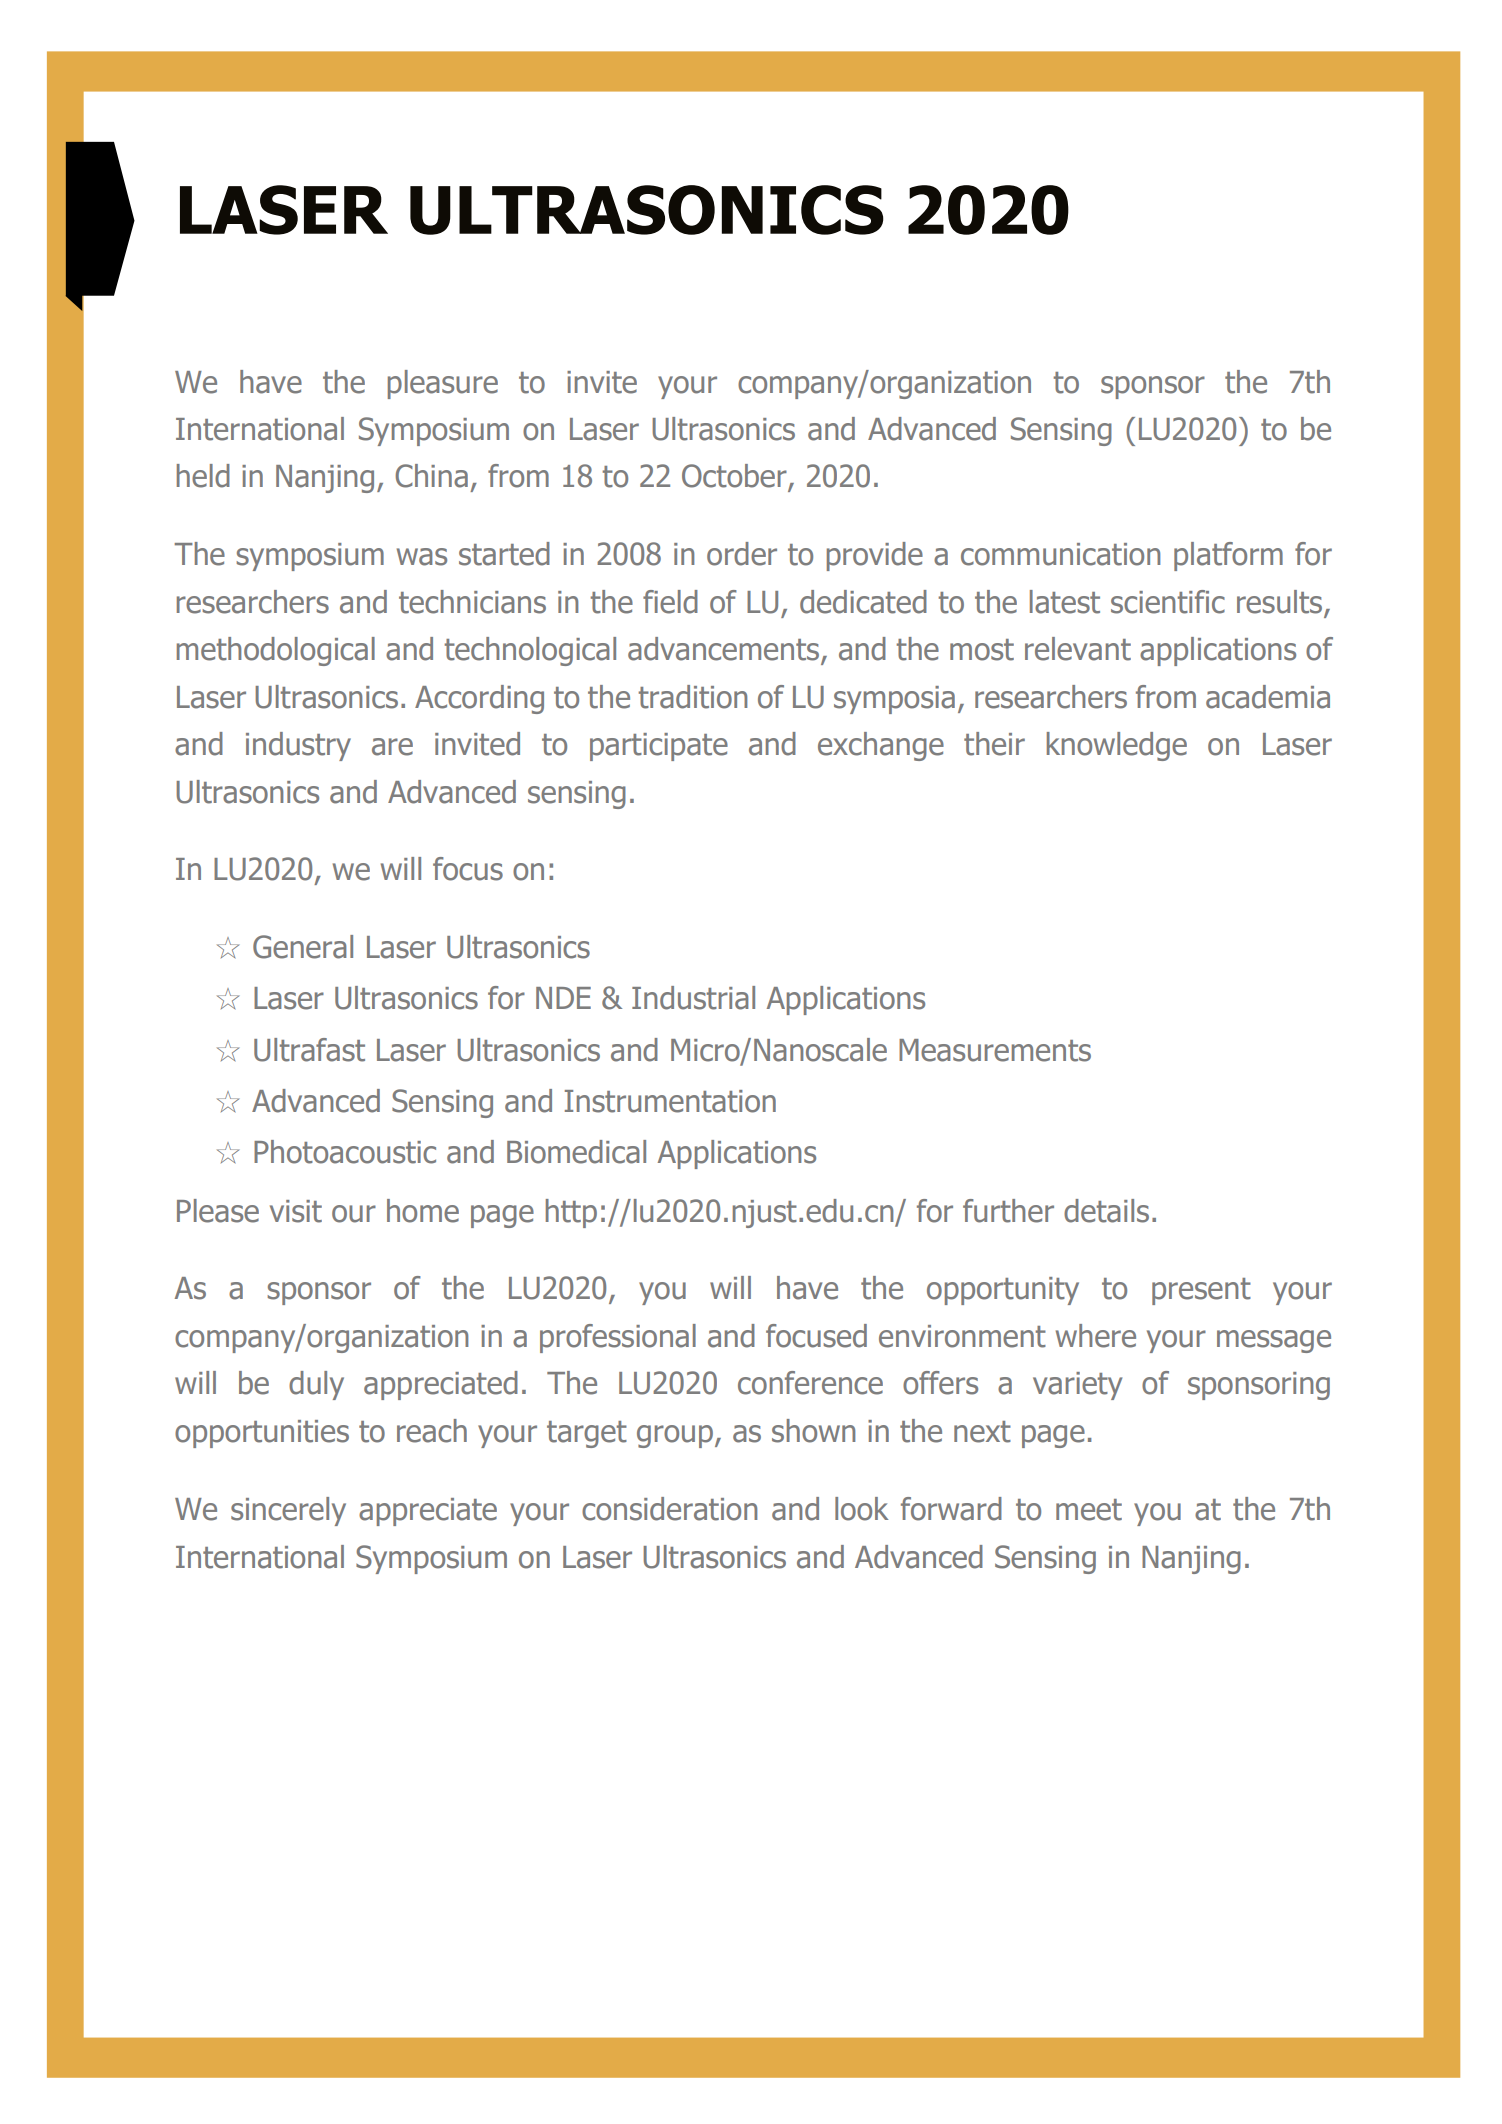 Image resolution: width=1502 pixels, height=2124 pixels. Describe the element at coordinates (995, 1050) in the screenshot. I see `Measurements` at that location.
